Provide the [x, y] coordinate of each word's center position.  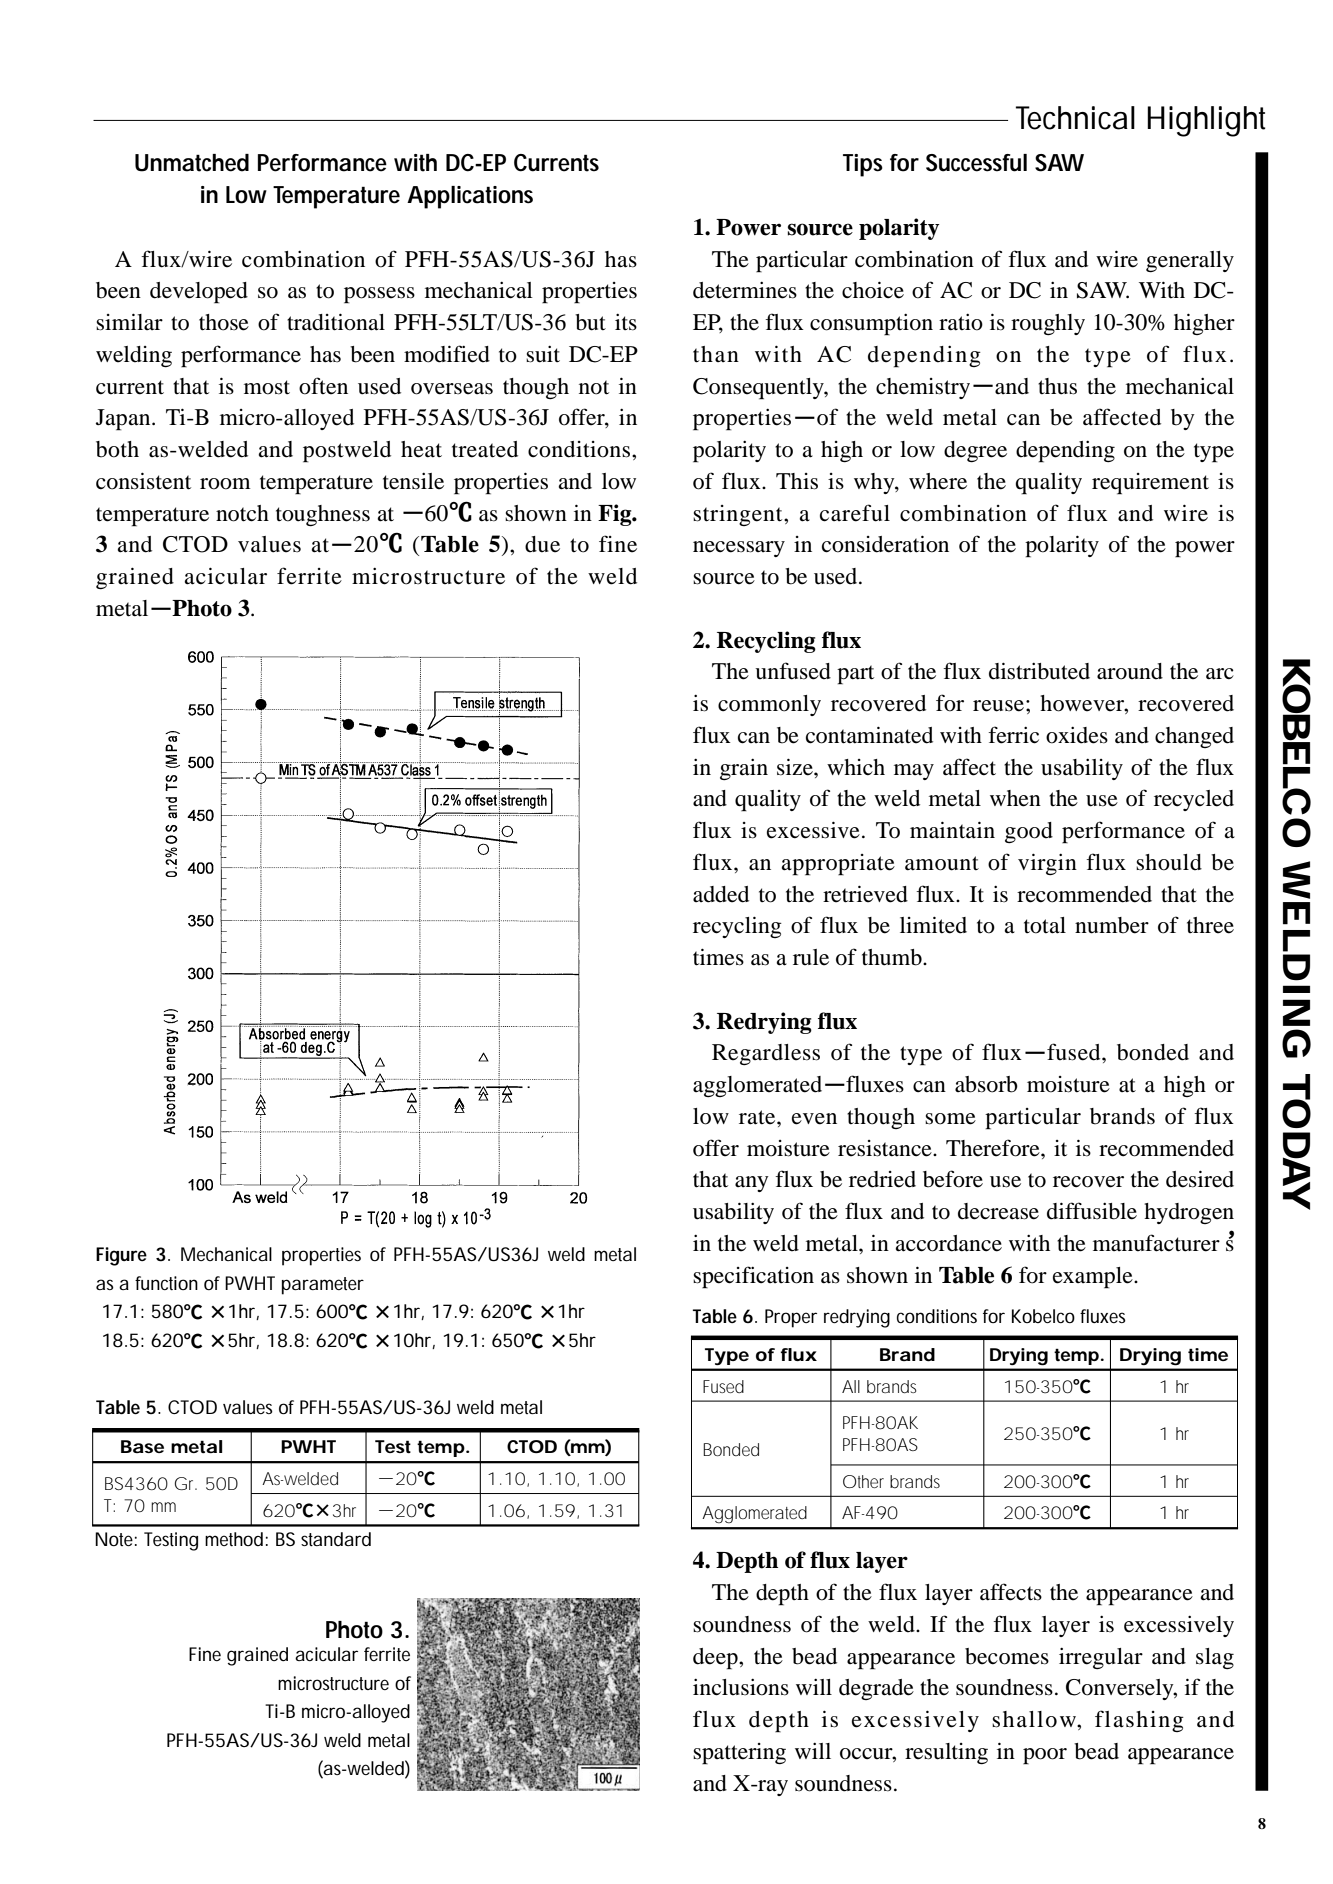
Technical [1075, 118]
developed [199, 293]
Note [114, 1539]
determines [745, 290]
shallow [1035, 1719]
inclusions [741, 1687]
